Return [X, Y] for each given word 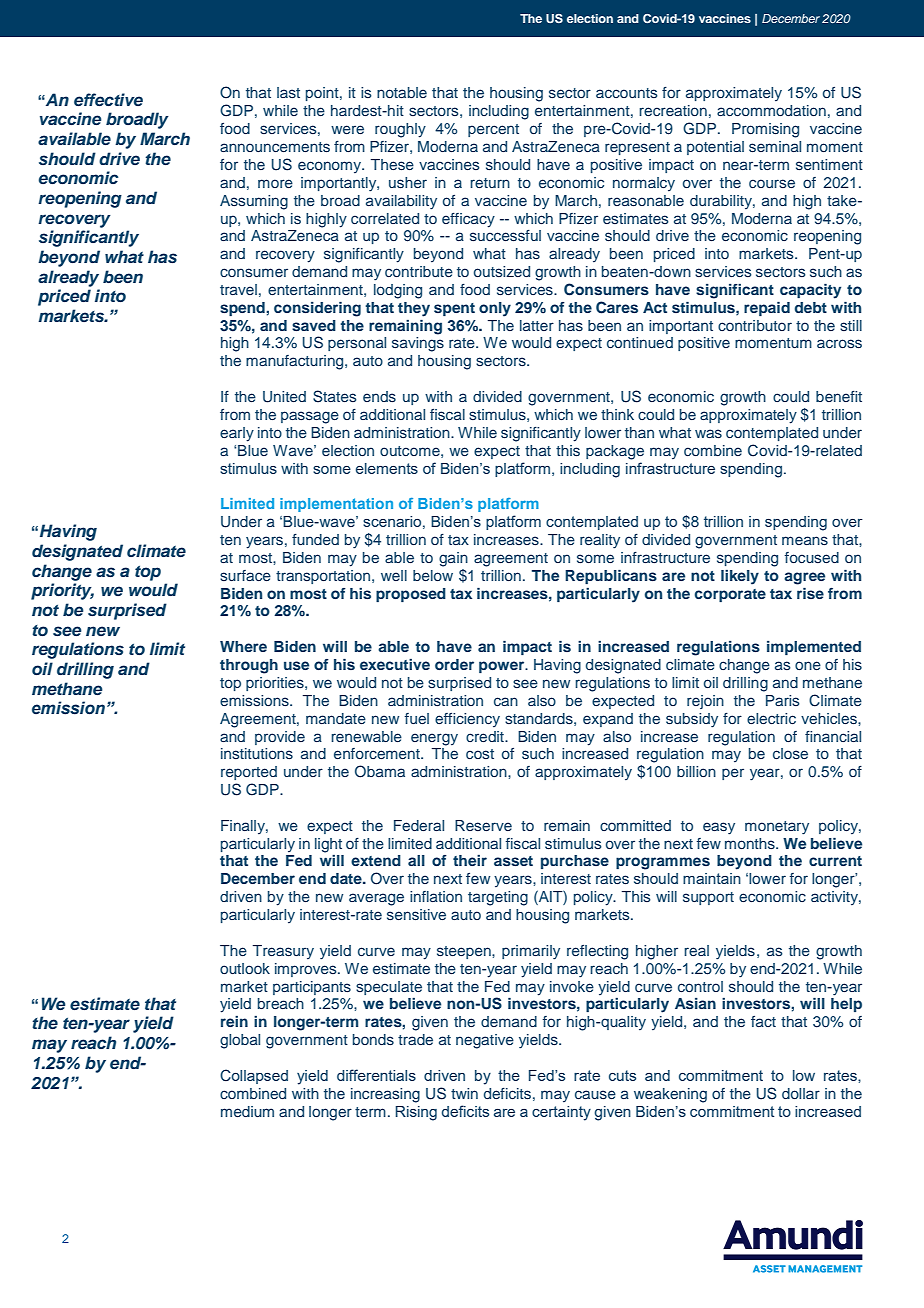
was [708, 433]
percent [493, 130]
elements [387, 468]
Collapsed [254, 1076]
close [790, 753]
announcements [275, 147]
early [237, 434]
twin [464, 1093]
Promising [765, 130]
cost [480, 754]
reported [249, 773]
